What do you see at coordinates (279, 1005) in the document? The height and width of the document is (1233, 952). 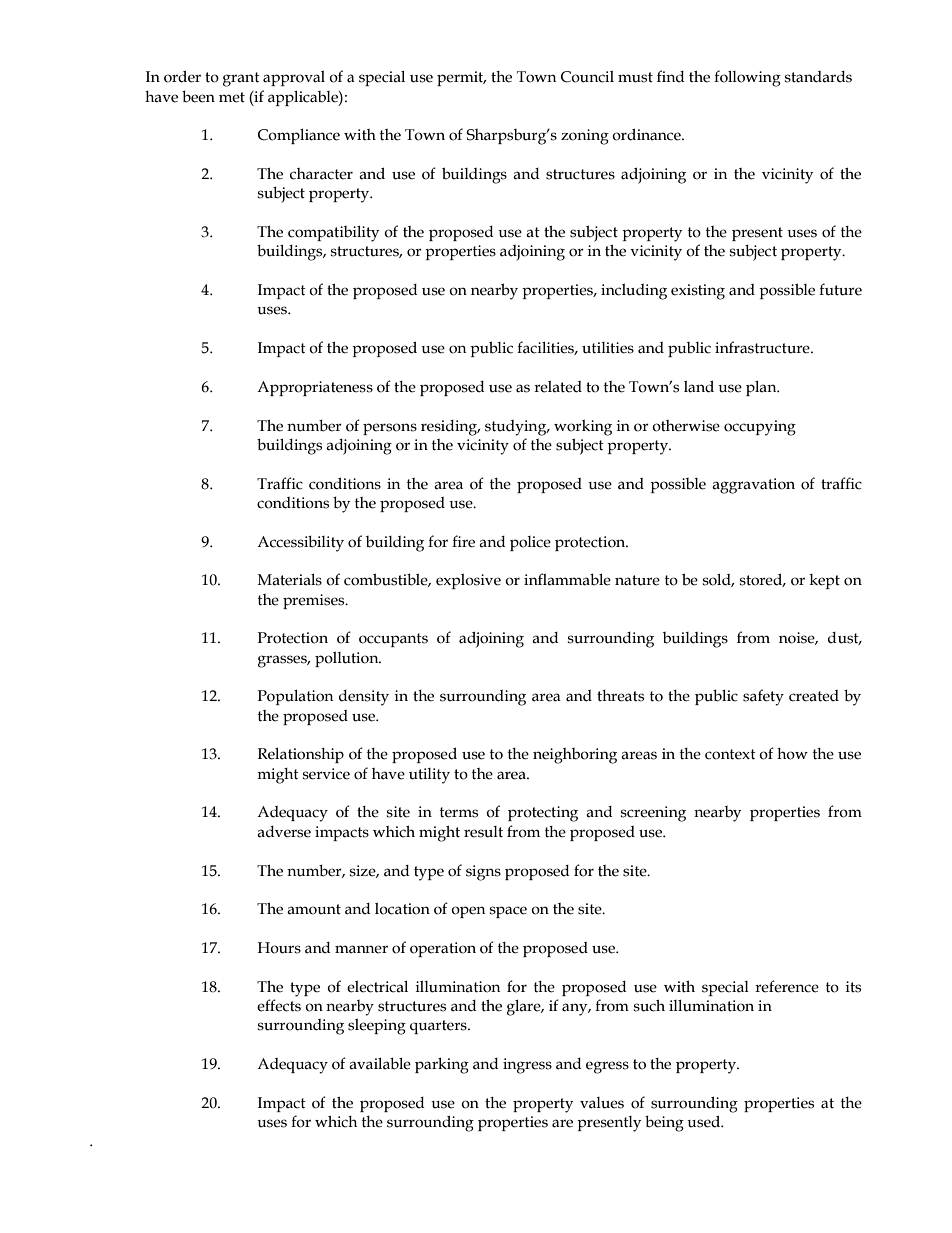 I see `effects` at bounding box center [279, 1005].
